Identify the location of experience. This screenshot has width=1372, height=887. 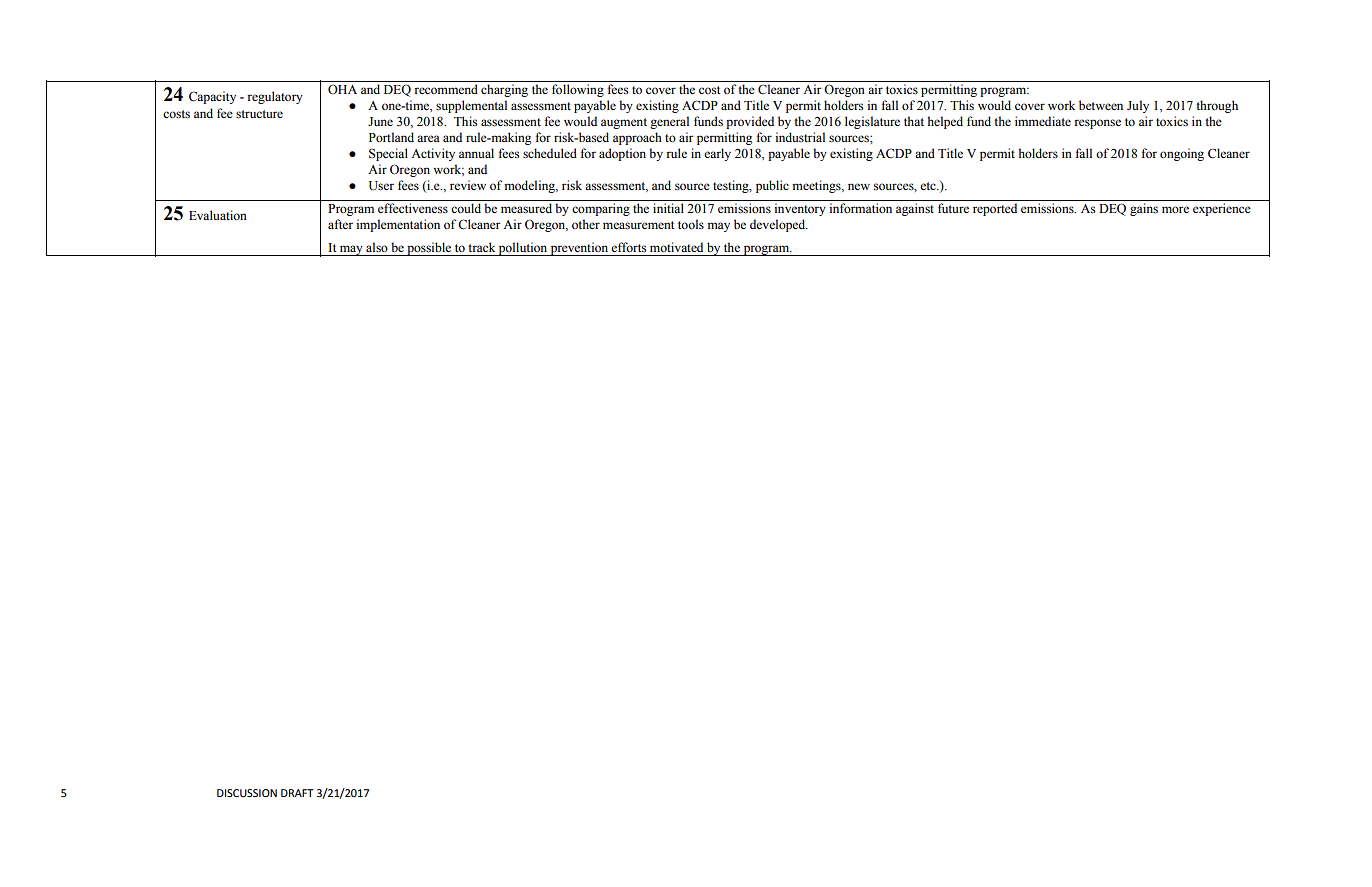
(1222, 209).
